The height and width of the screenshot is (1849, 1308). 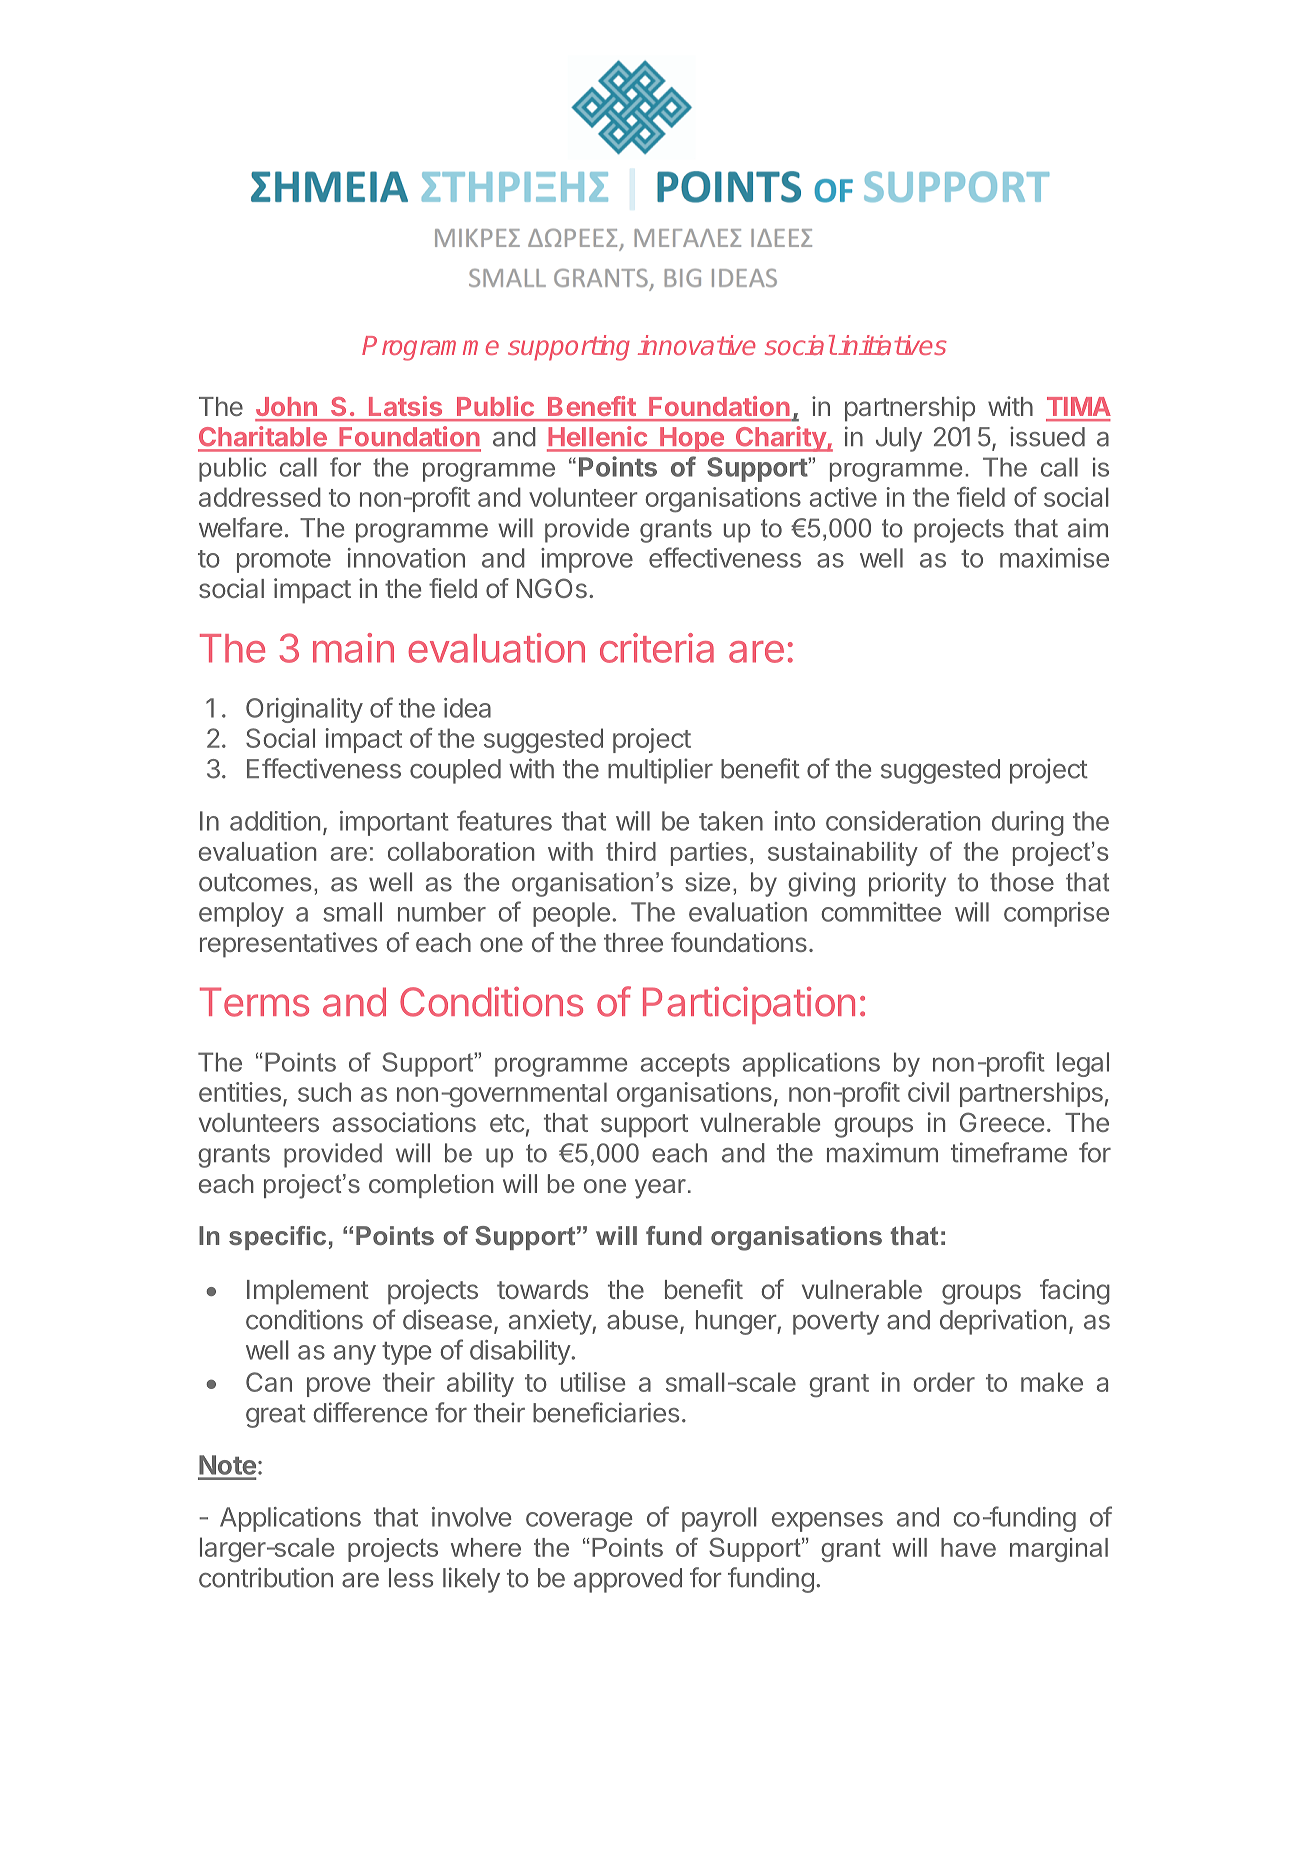 What do you see at coordinates (1009, 1152) in the screenshot?
I see `timeframe` at bounding box center [1009, 1152].
